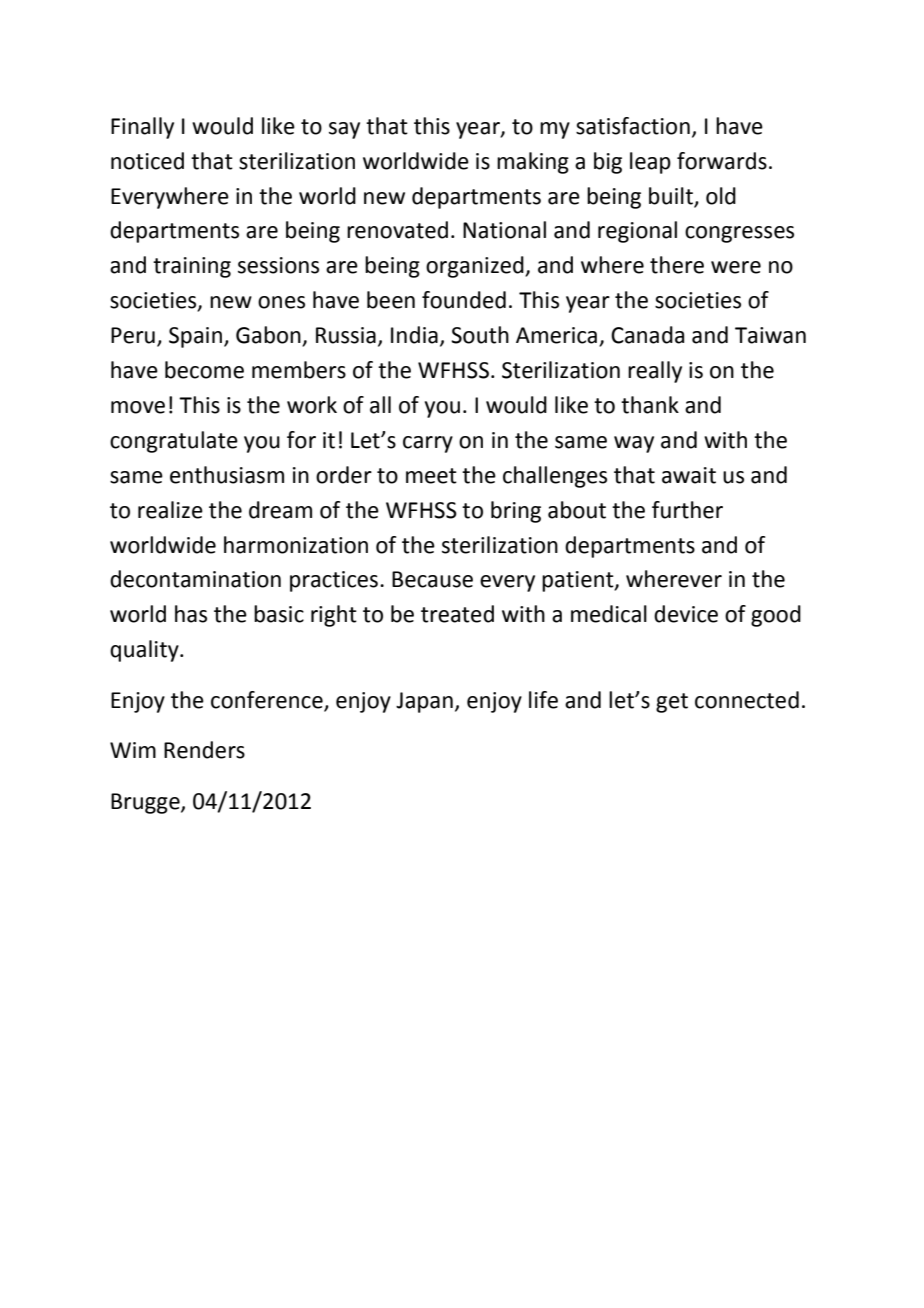 The width and height of the document is (924, 1308). Describe the element at coordinates (722, 161) in the document. I see `forwards` at that location.
